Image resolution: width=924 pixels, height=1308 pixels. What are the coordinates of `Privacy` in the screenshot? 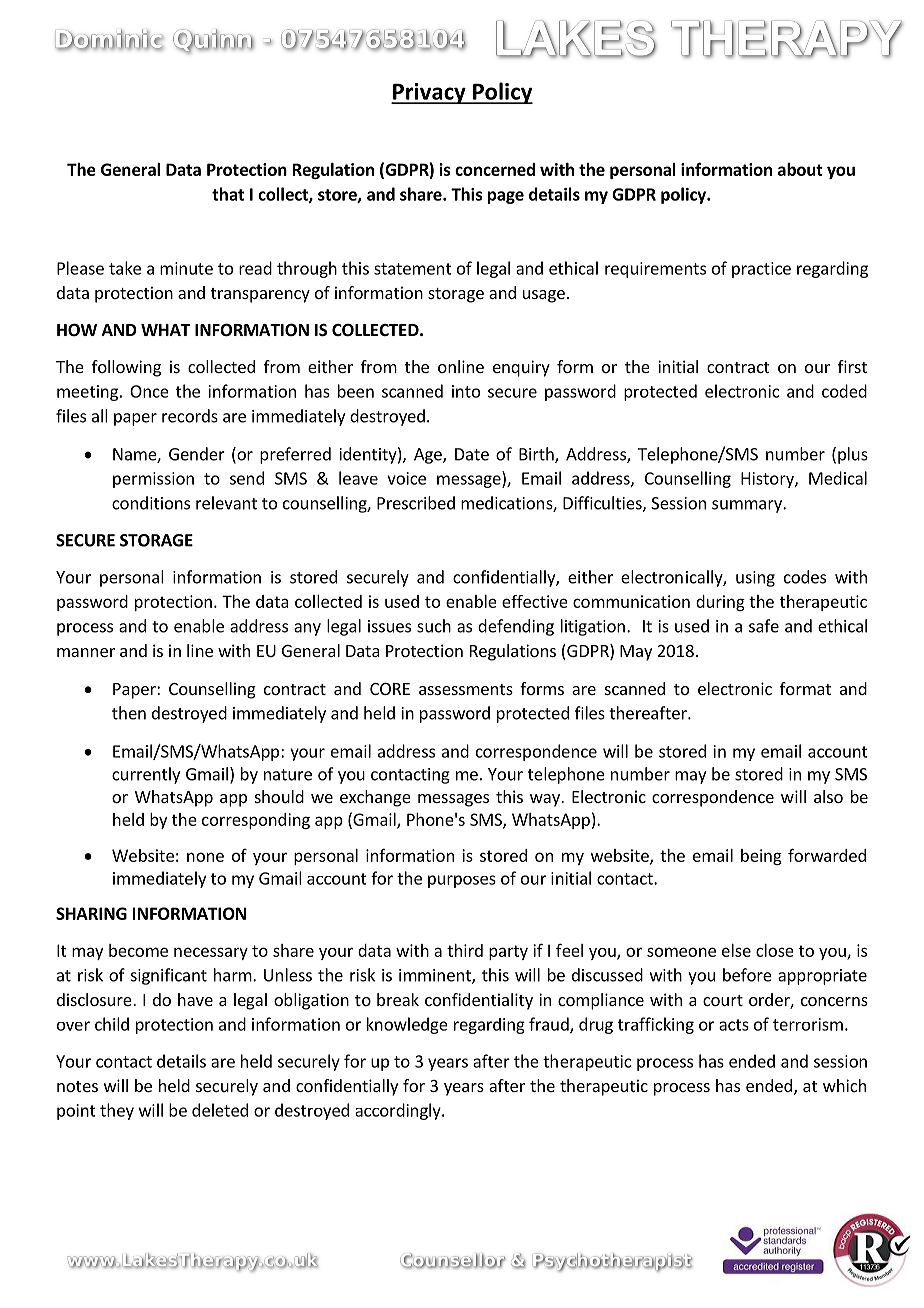 It's located at (429, 93).
